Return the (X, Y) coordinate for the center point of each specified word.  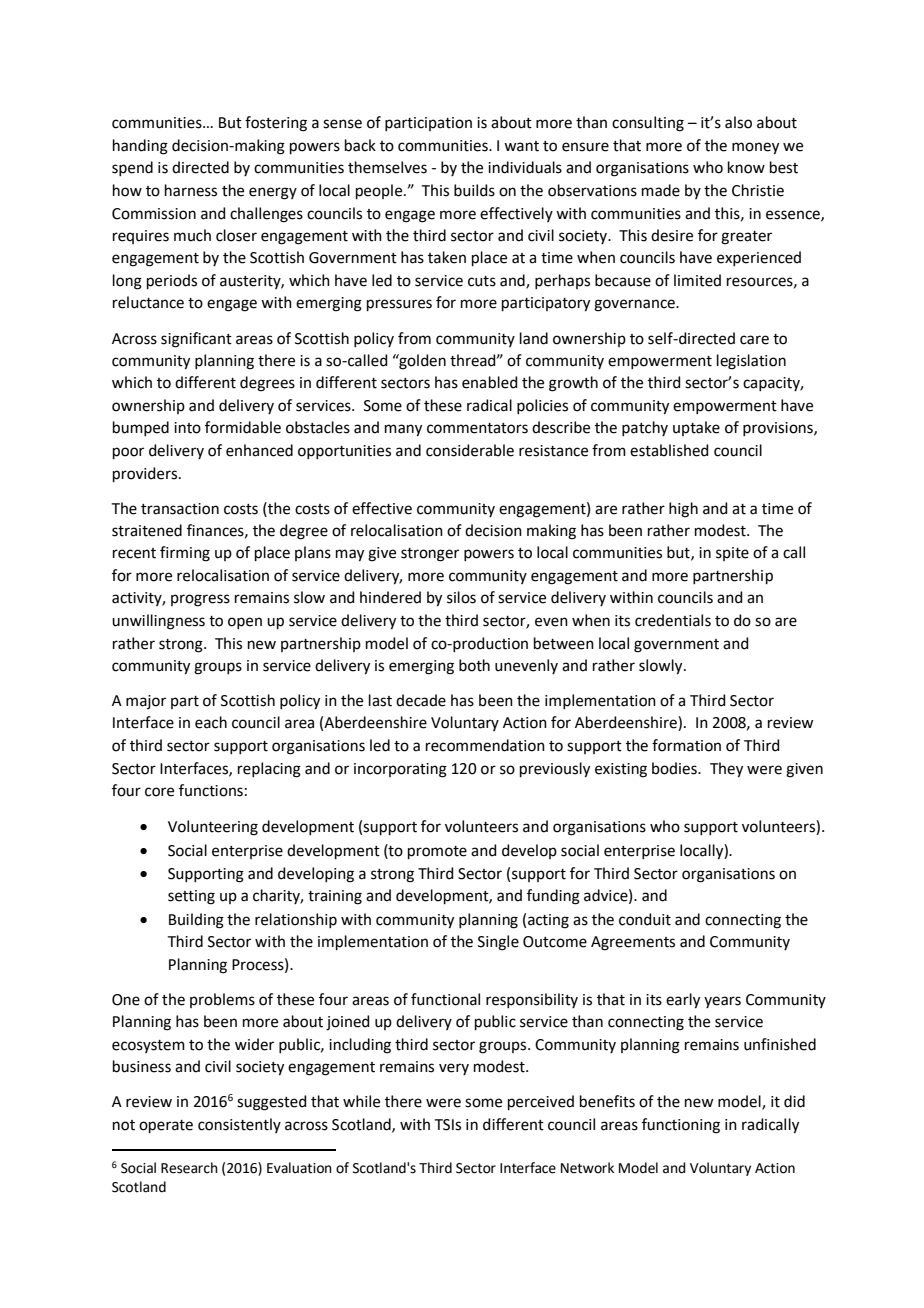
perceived (541, 1102)
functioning (681, 1126)
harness (191, 190)
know (746, 167)
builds (474, 190)
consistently (239, 1125)
